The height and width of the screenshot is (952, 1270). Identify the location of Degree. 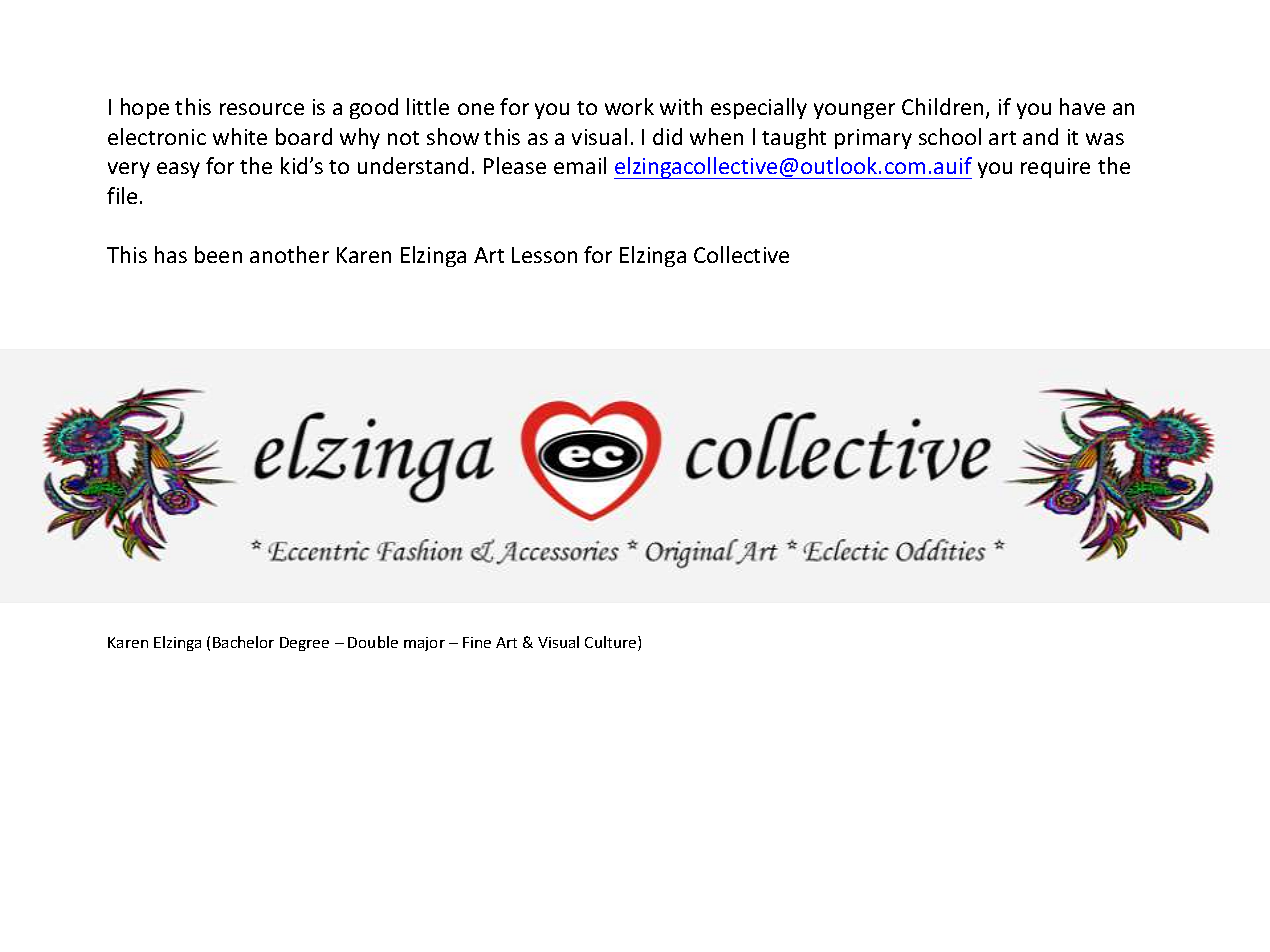
(304, 644).
